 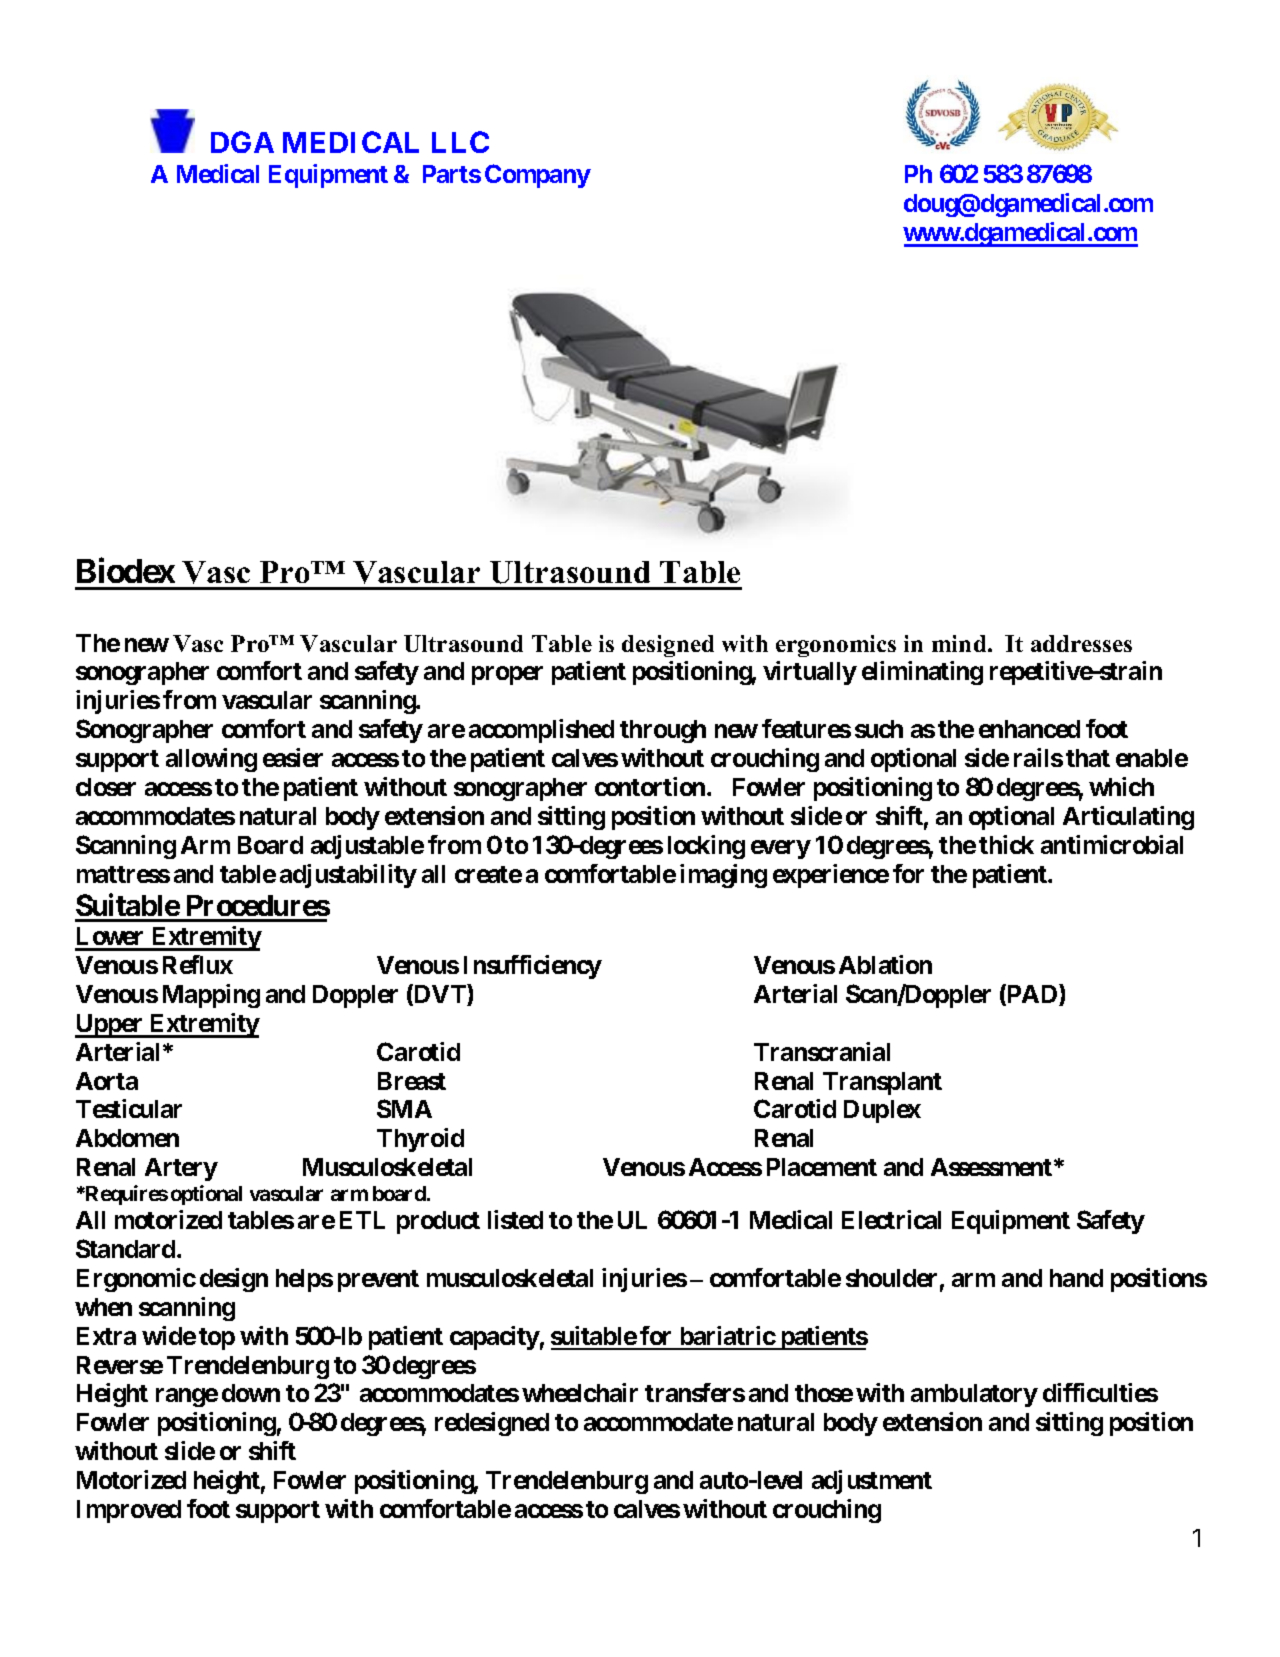 I want to click on LLC, so click(x=460, y=142).
